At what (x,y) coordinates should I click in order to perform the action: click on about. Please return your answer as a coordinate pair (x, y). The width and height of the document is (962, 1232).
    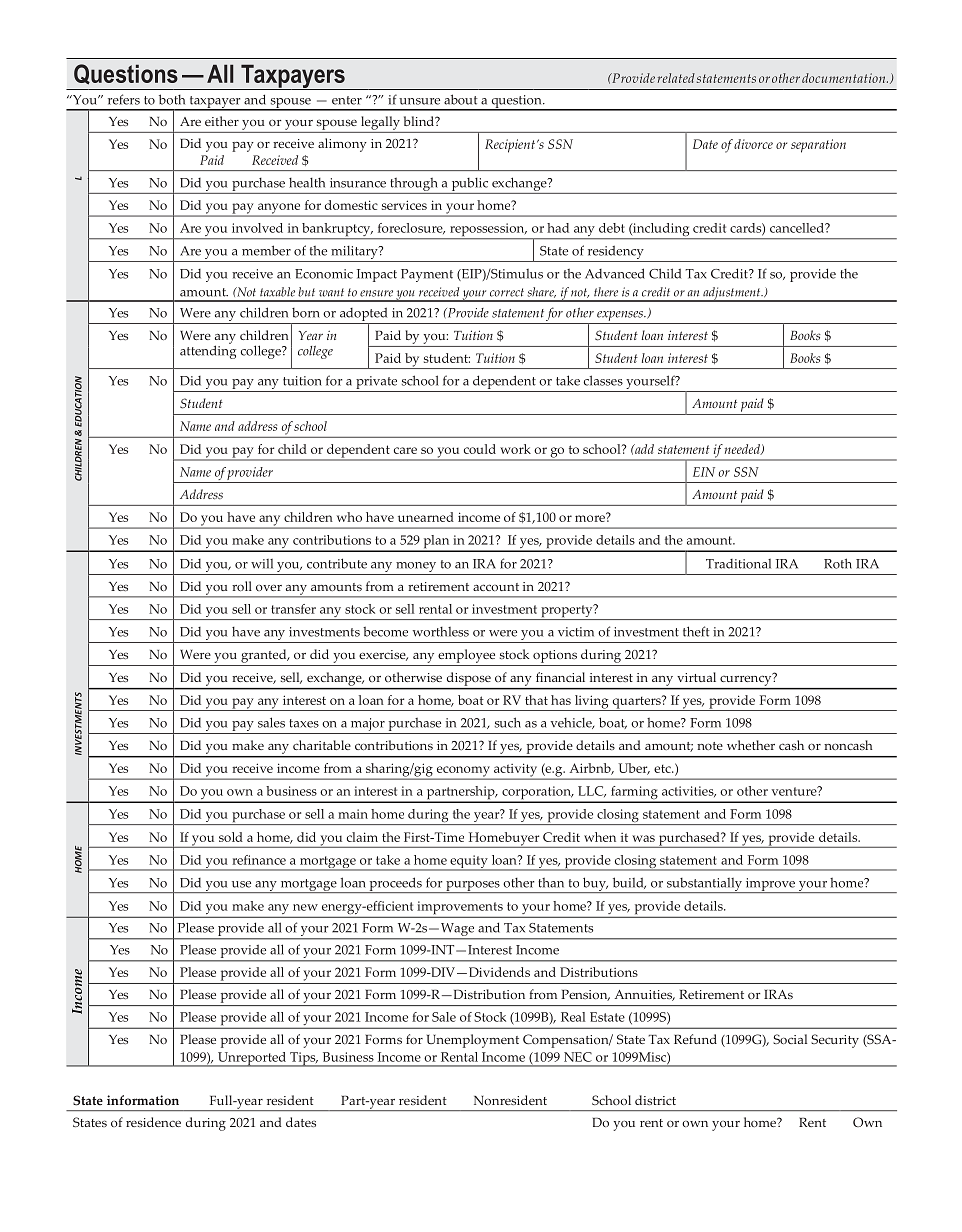
    Looking at the image, I should click on (461, 99).
